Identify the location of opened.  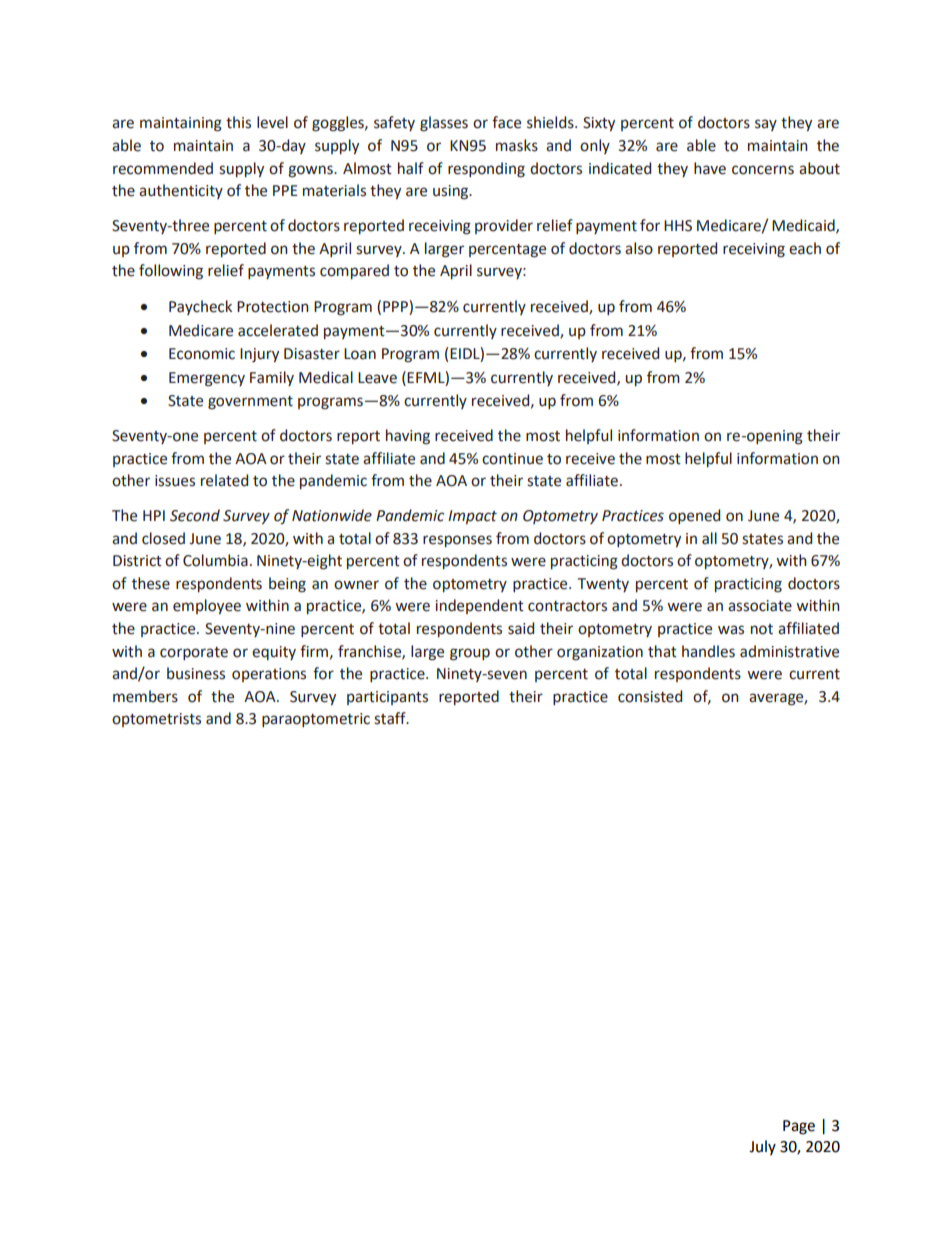
(694, 516).
